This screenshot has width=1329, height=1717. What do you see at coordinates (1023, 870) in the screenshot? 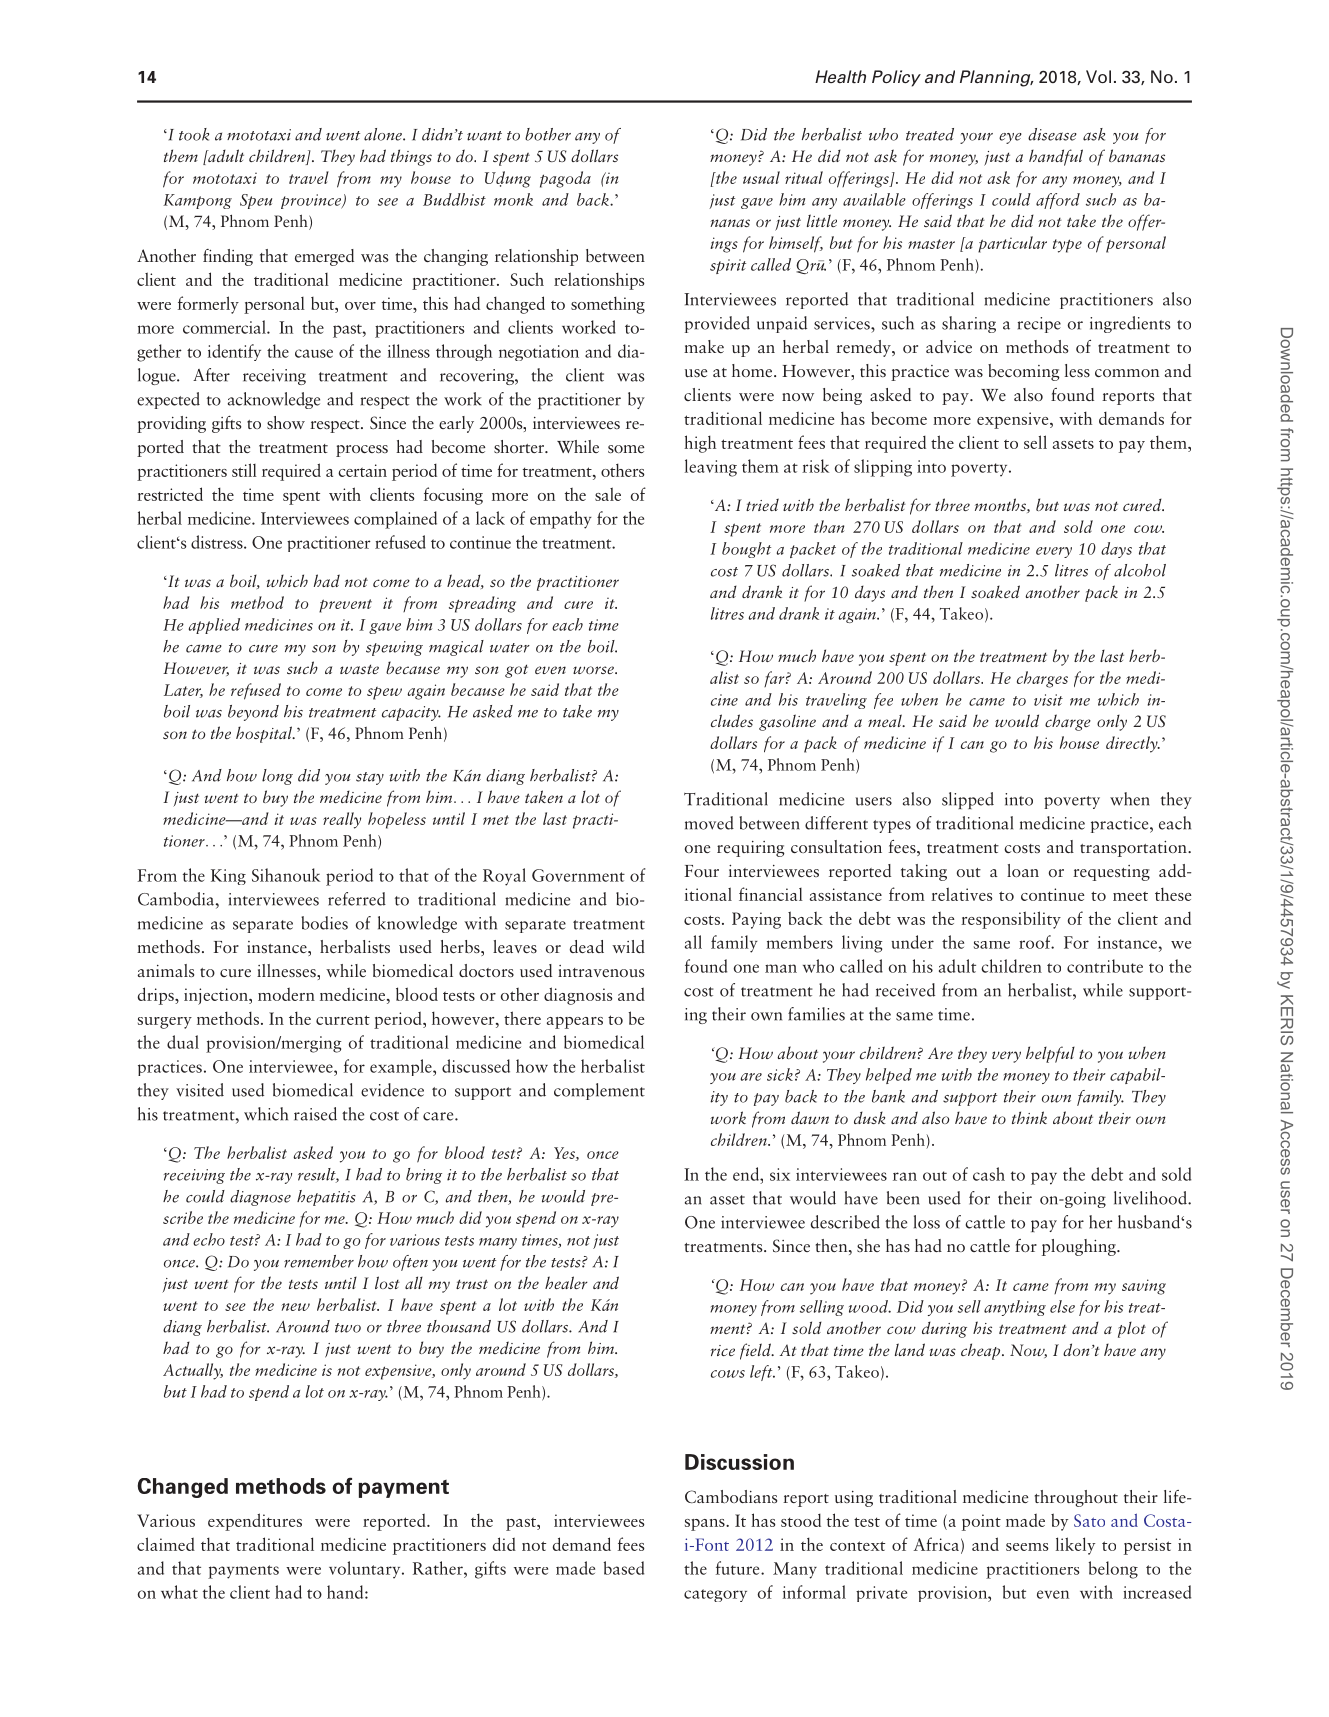
I see `loan` at bounding box center [1023, 870].
